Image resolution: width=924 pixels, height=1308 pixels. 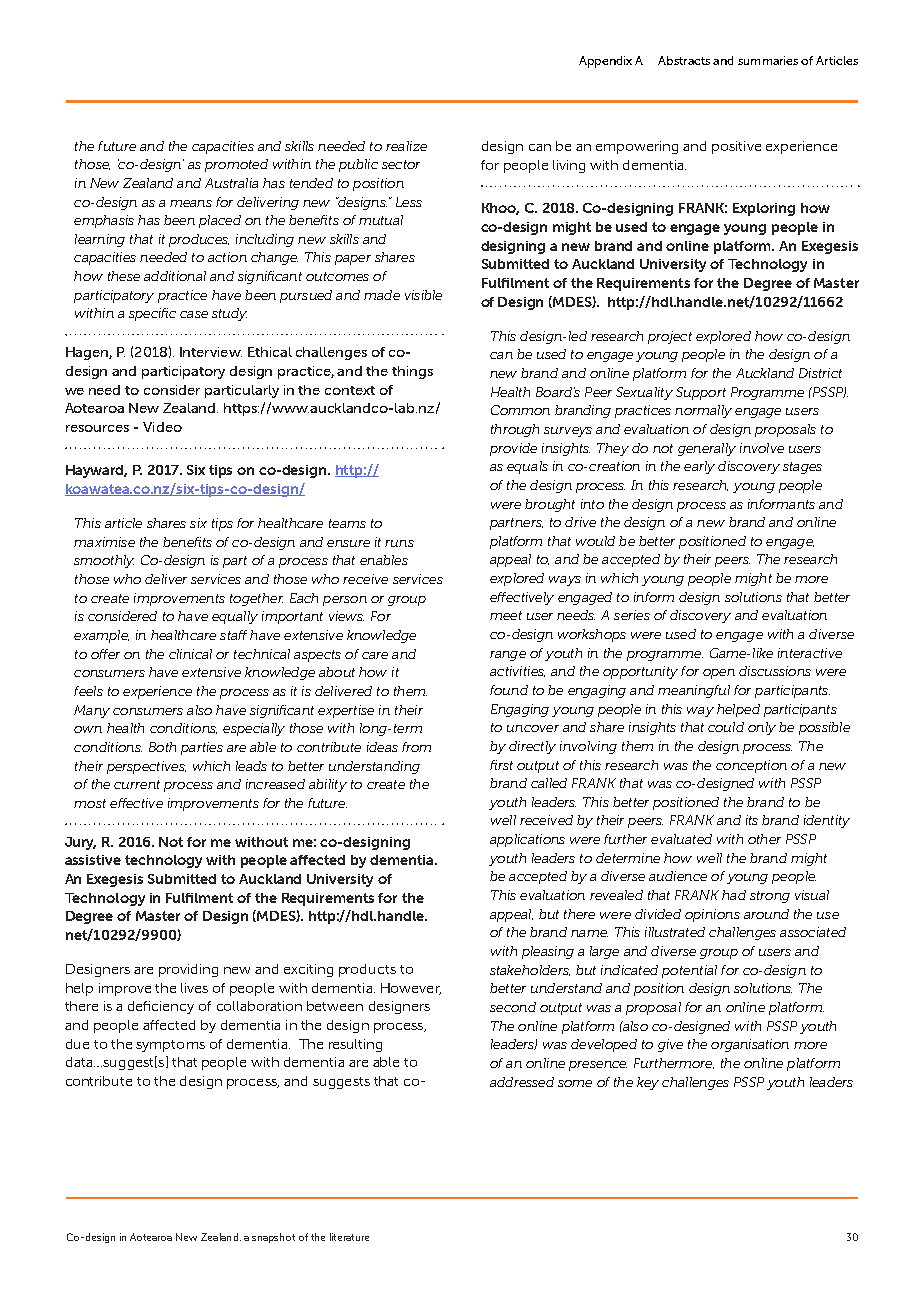 I want to click on snapshot, so click(x=273, y=1238).
